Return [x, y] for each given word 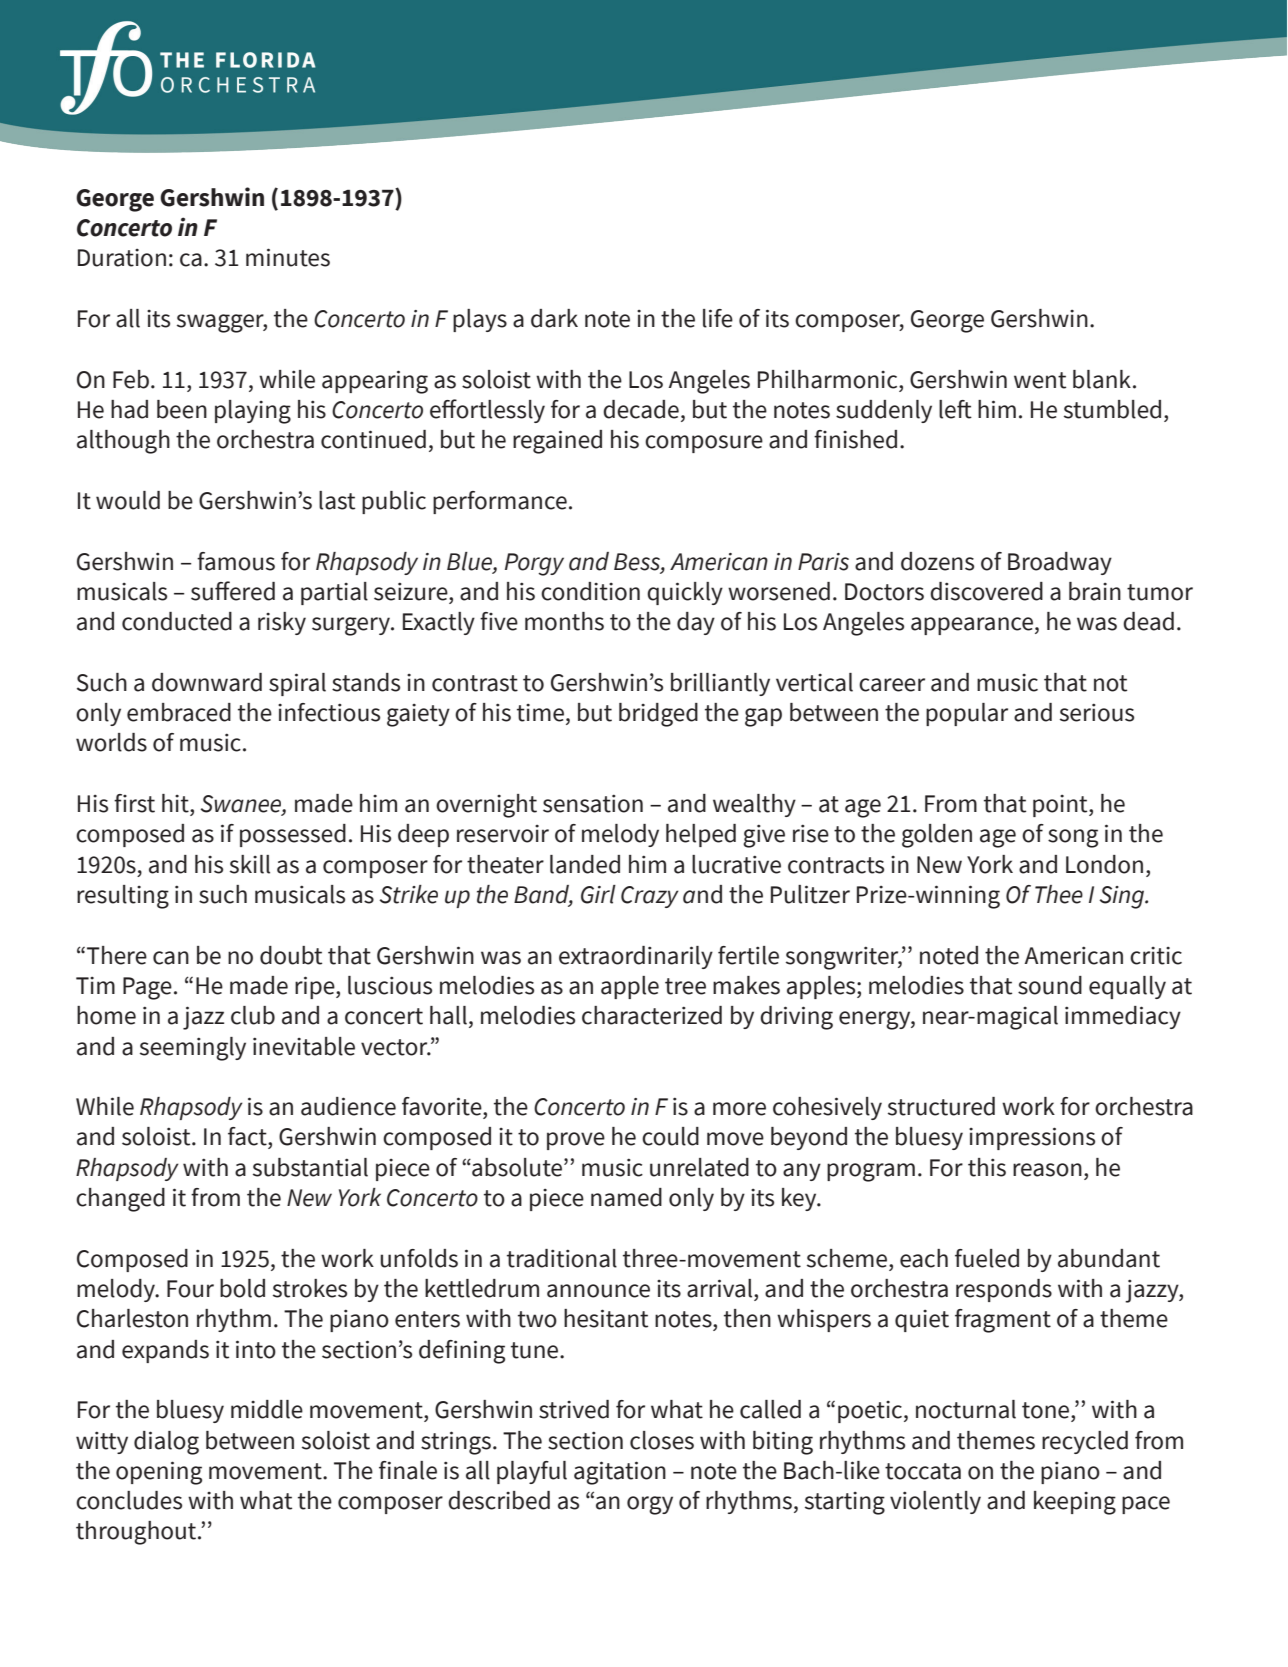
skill [250, 864]
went [1040, 380]
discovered [986, 591]
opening [159, 1473]
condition [590, 591]
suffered [233, 591]
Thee [1059, 894]
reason [1047, 1170]
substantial [310, 1167]
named [626, 1197]
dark [554, 318]
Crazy [650, 897]
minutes [288, 257]
